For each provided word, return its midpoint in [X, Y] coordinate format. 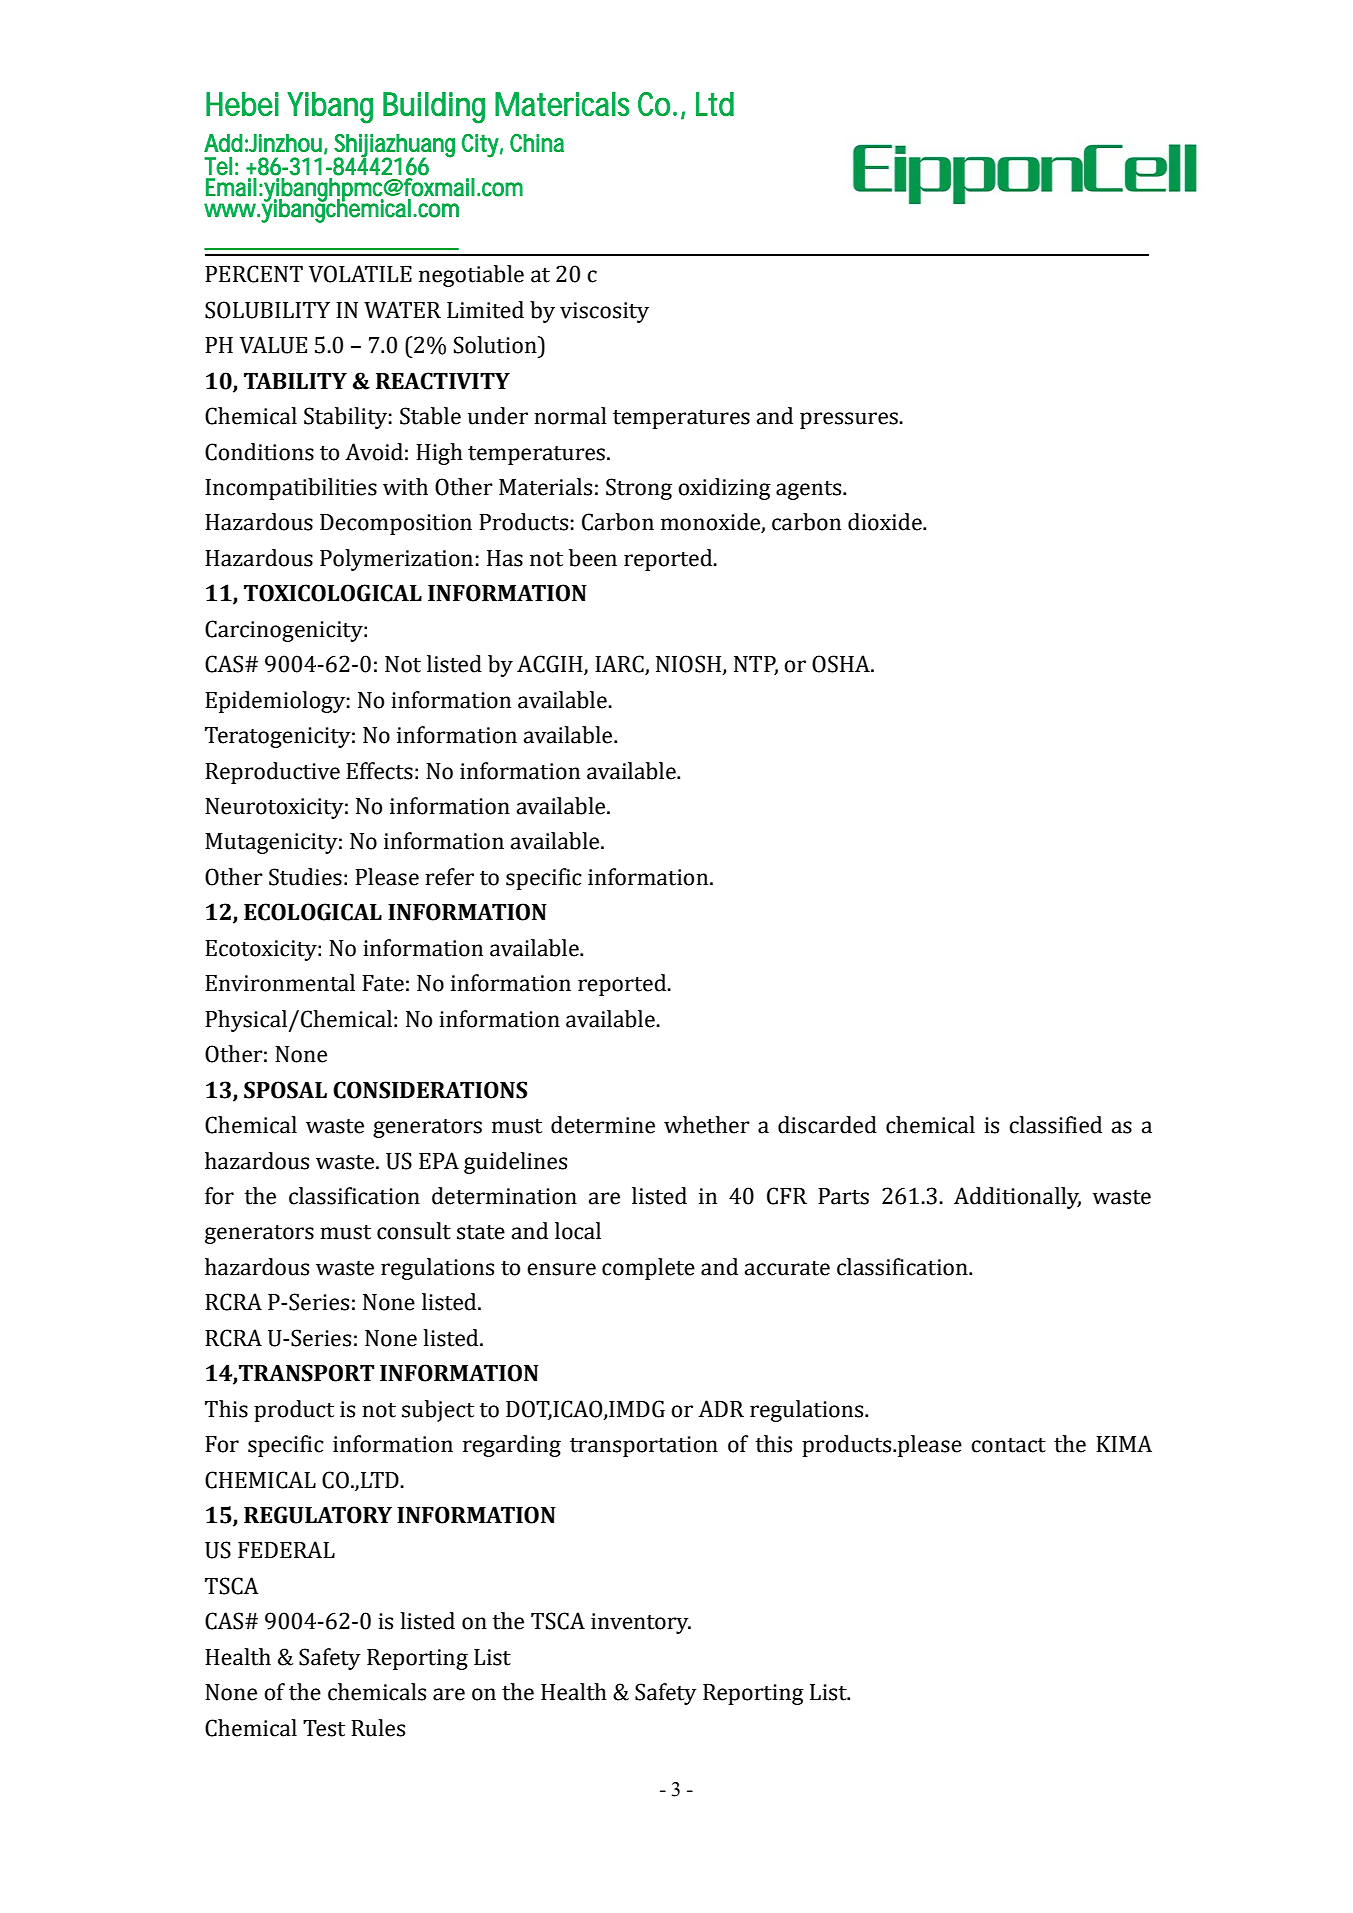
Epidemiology [275, 702]
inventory [641, 1623]
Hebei [242, 104]
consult [414, 1231]
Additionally [1017, 1198]
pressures [850, 420]
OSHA [842, 664]
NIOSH [689, 665]
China [537, 143]
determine [603, 1125]
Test [324, 1728]
